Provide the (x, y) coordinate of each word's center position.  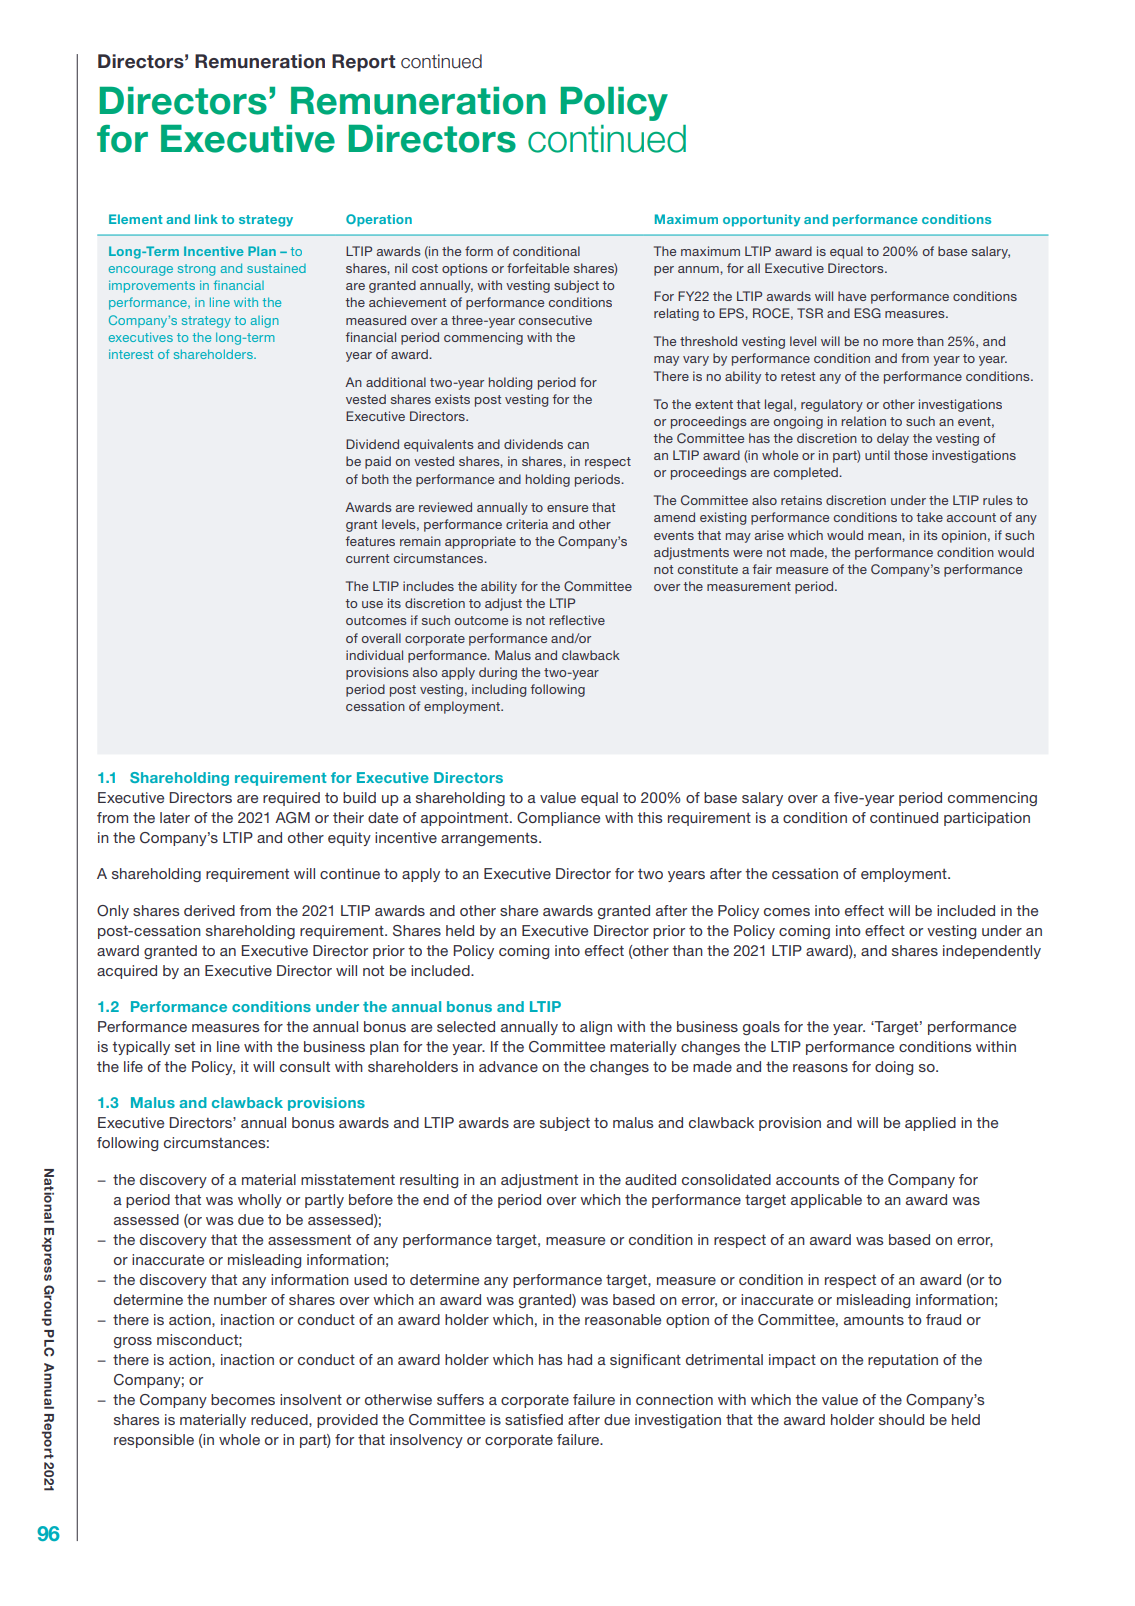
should (901, 1419)
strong (196, 270)
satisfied (534, 1419)
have (852, 296)
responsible (154, 1441)
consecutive (555, 320)
